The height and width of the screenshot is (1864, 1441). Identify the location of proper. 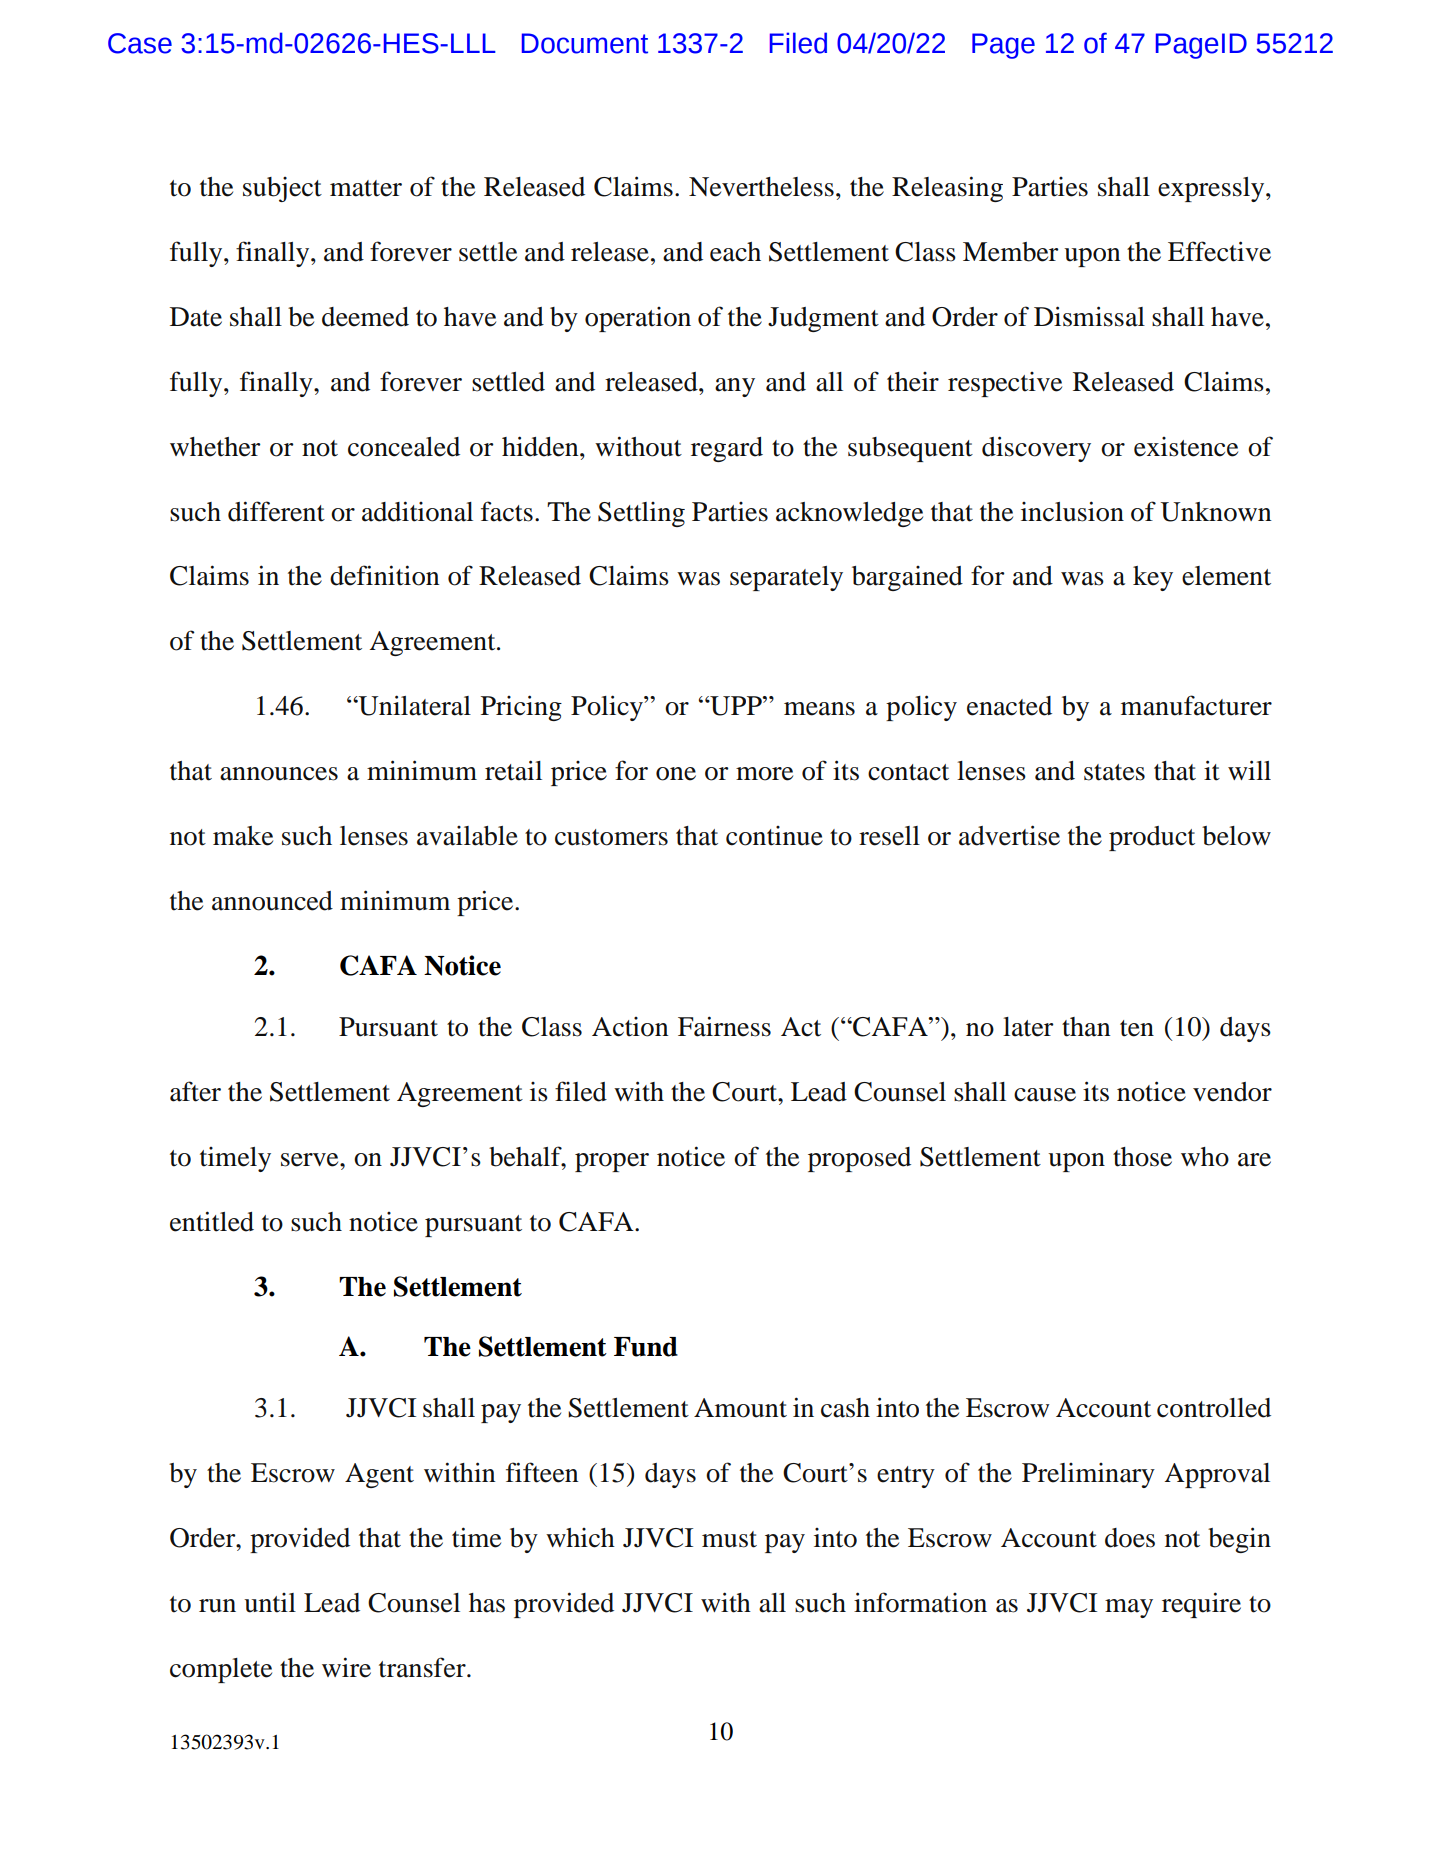
(612, 1162).
